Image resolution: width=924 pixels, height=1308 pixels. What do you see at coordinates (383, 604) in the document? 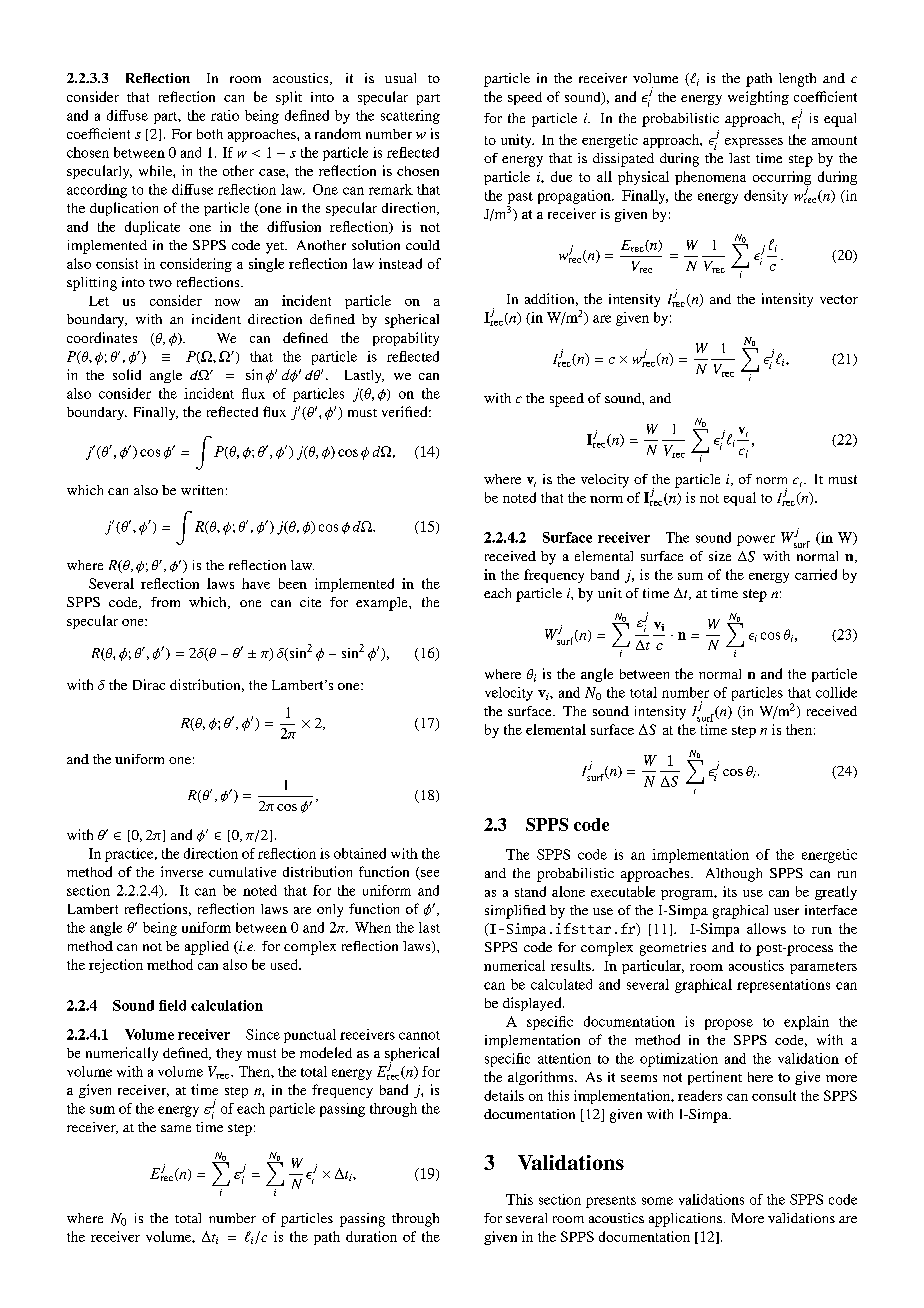
I see `example` at bounding box center [383, 604].
